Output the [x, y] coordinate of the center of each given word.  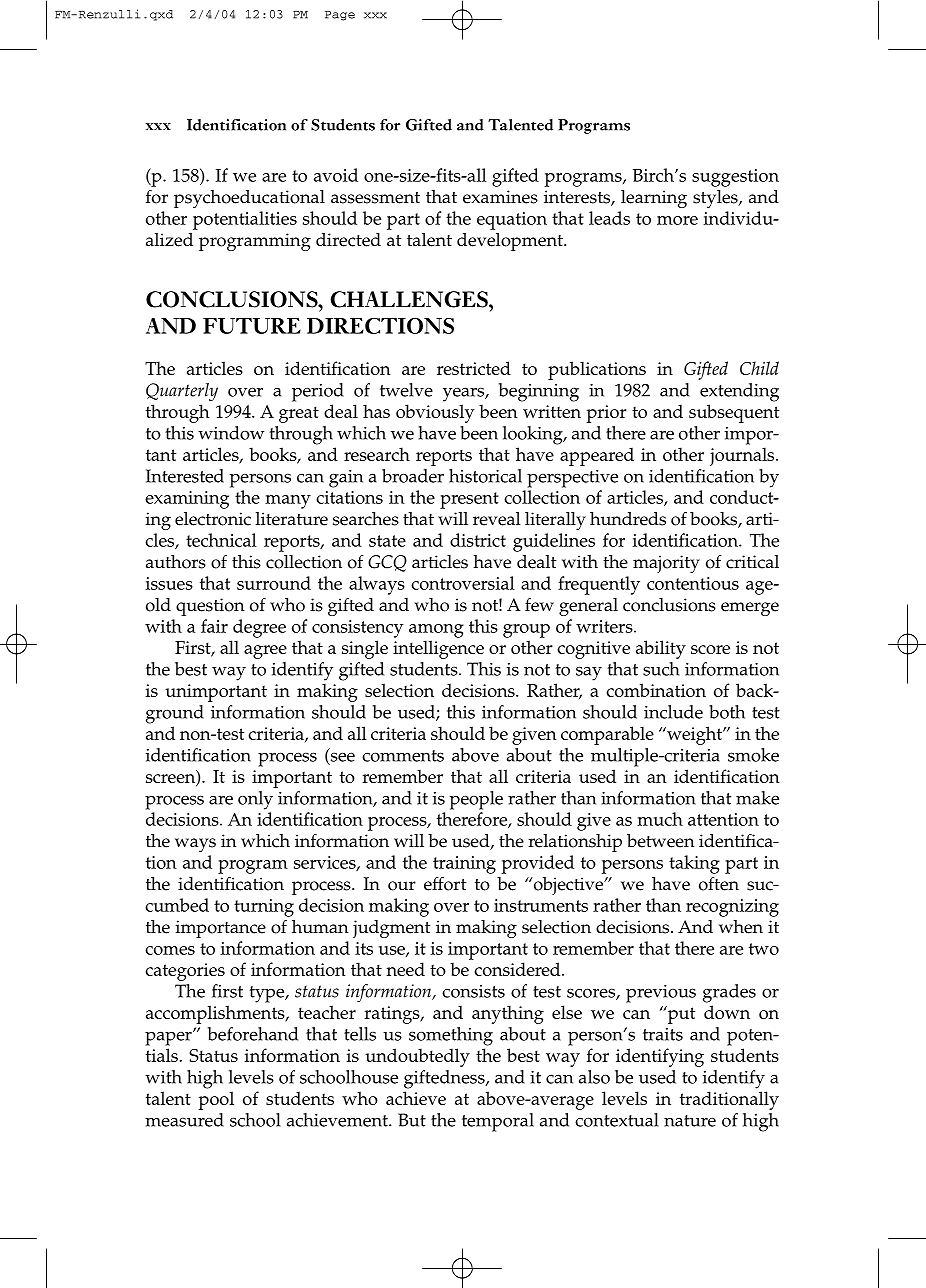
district [478, 540]
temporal [498, 1122]
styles [716, 199]
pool [216, 1100]
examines [500, 197]
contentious [693, 583]
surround [274, 583]
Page [340, 16]
